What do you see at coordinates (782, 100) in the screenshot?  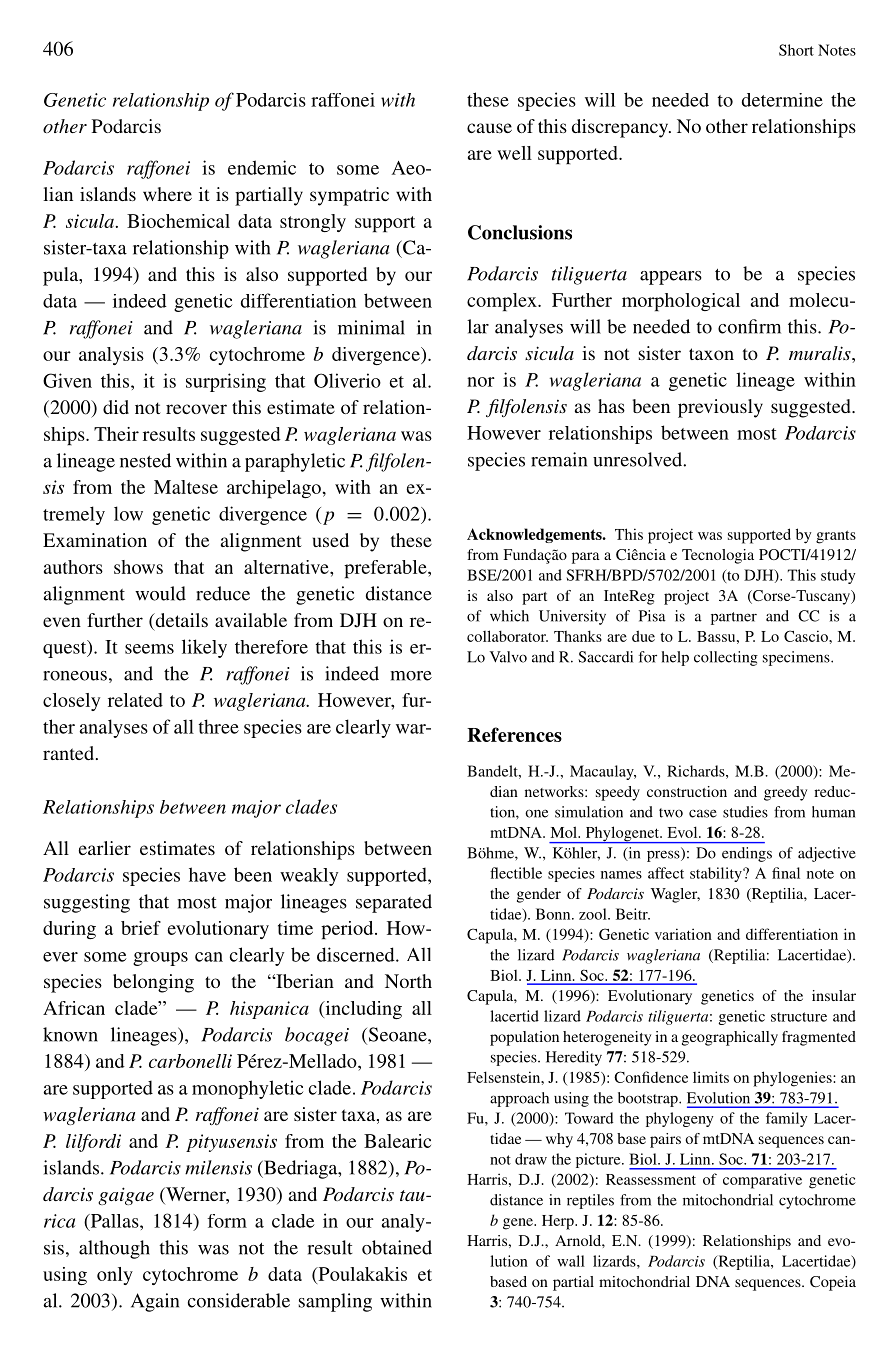 I see `determine` at bounding box center [782, 100].
